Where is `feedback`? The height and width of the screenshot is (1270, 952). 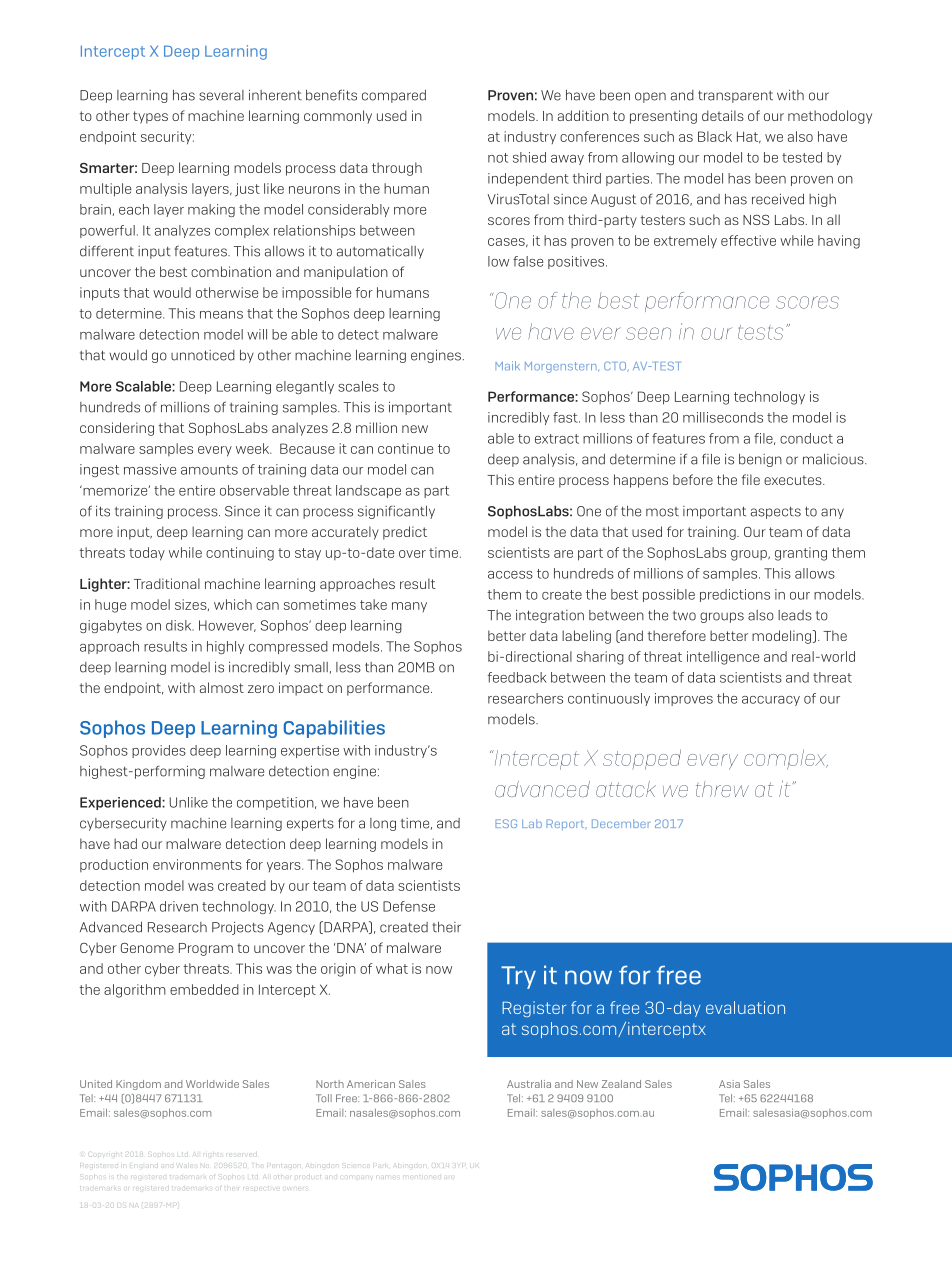 feedback is located at coordinates (517, 677).
